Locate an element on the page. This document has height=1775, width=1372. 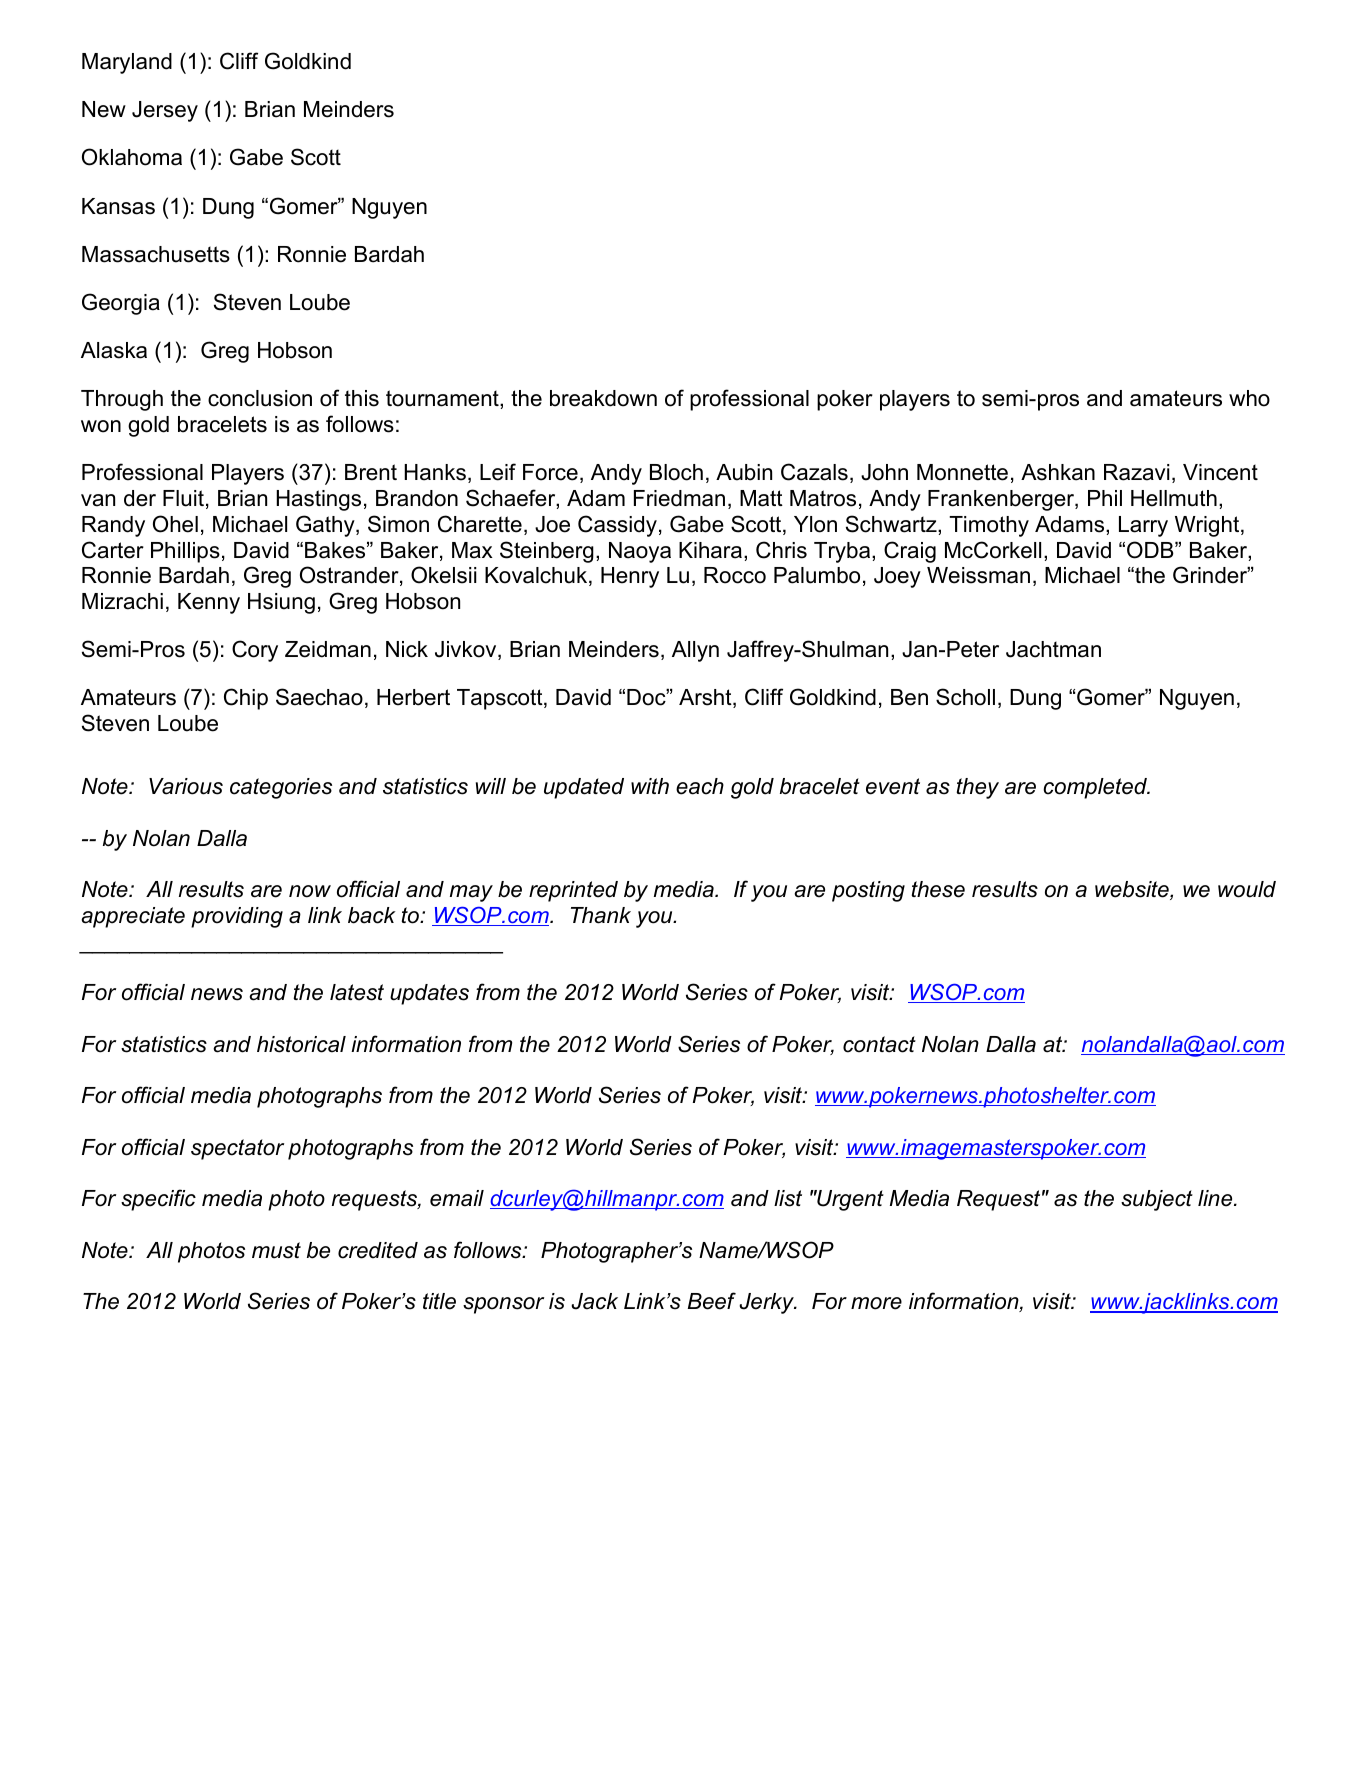
website is located at coordinates (1133, 890).
